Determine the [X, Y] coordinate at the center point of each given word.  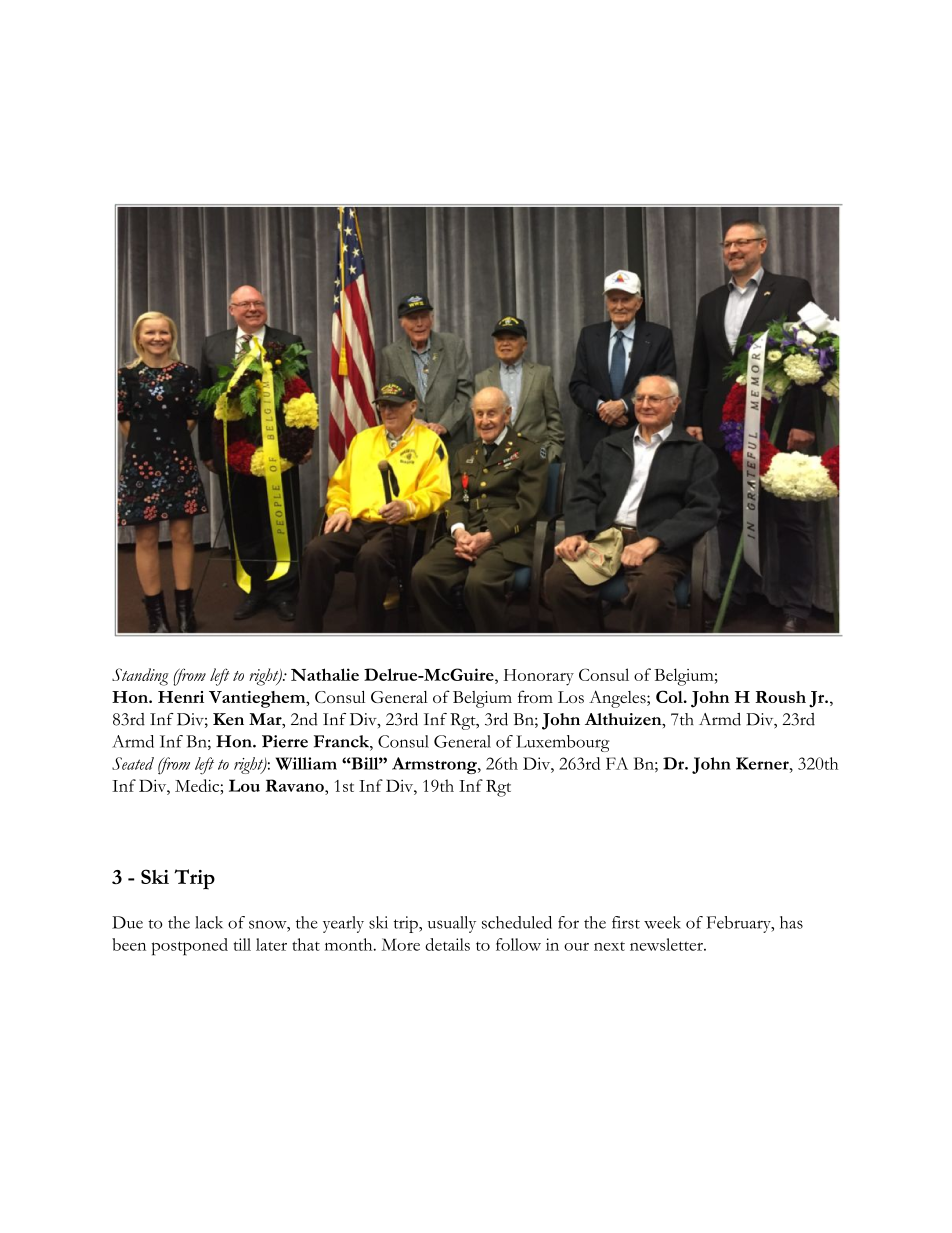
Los [571, 697]
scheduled [517, 922]
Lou [244, 785]
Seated [133, 763]
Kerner [763, 763]
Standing [140, 677]
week [662, 922]
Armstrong [435, 765]
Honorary [538, 677]
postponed [190, 947]
